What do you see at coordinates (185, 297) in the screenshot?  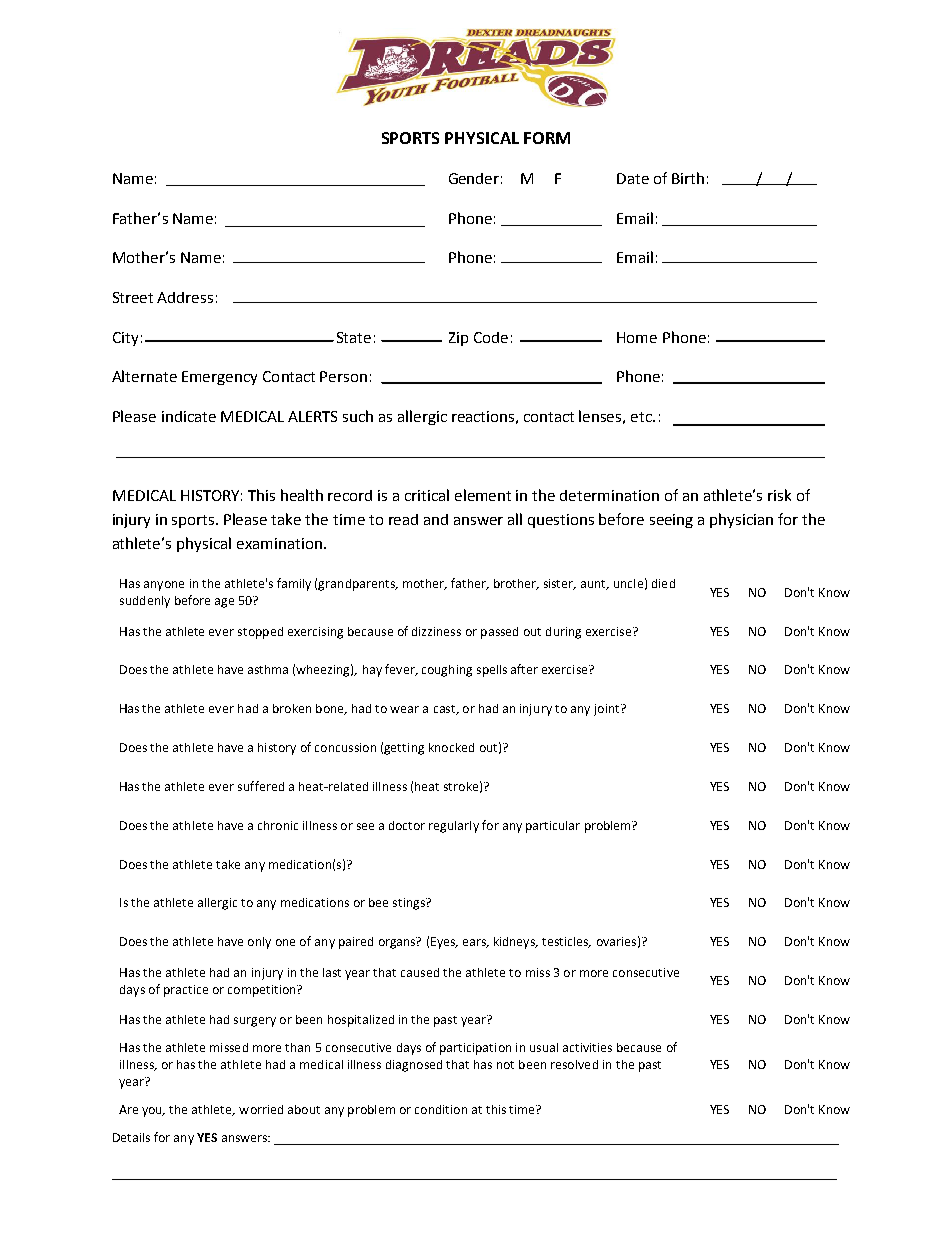 I see `Address` at bounding box center [185, 297].
